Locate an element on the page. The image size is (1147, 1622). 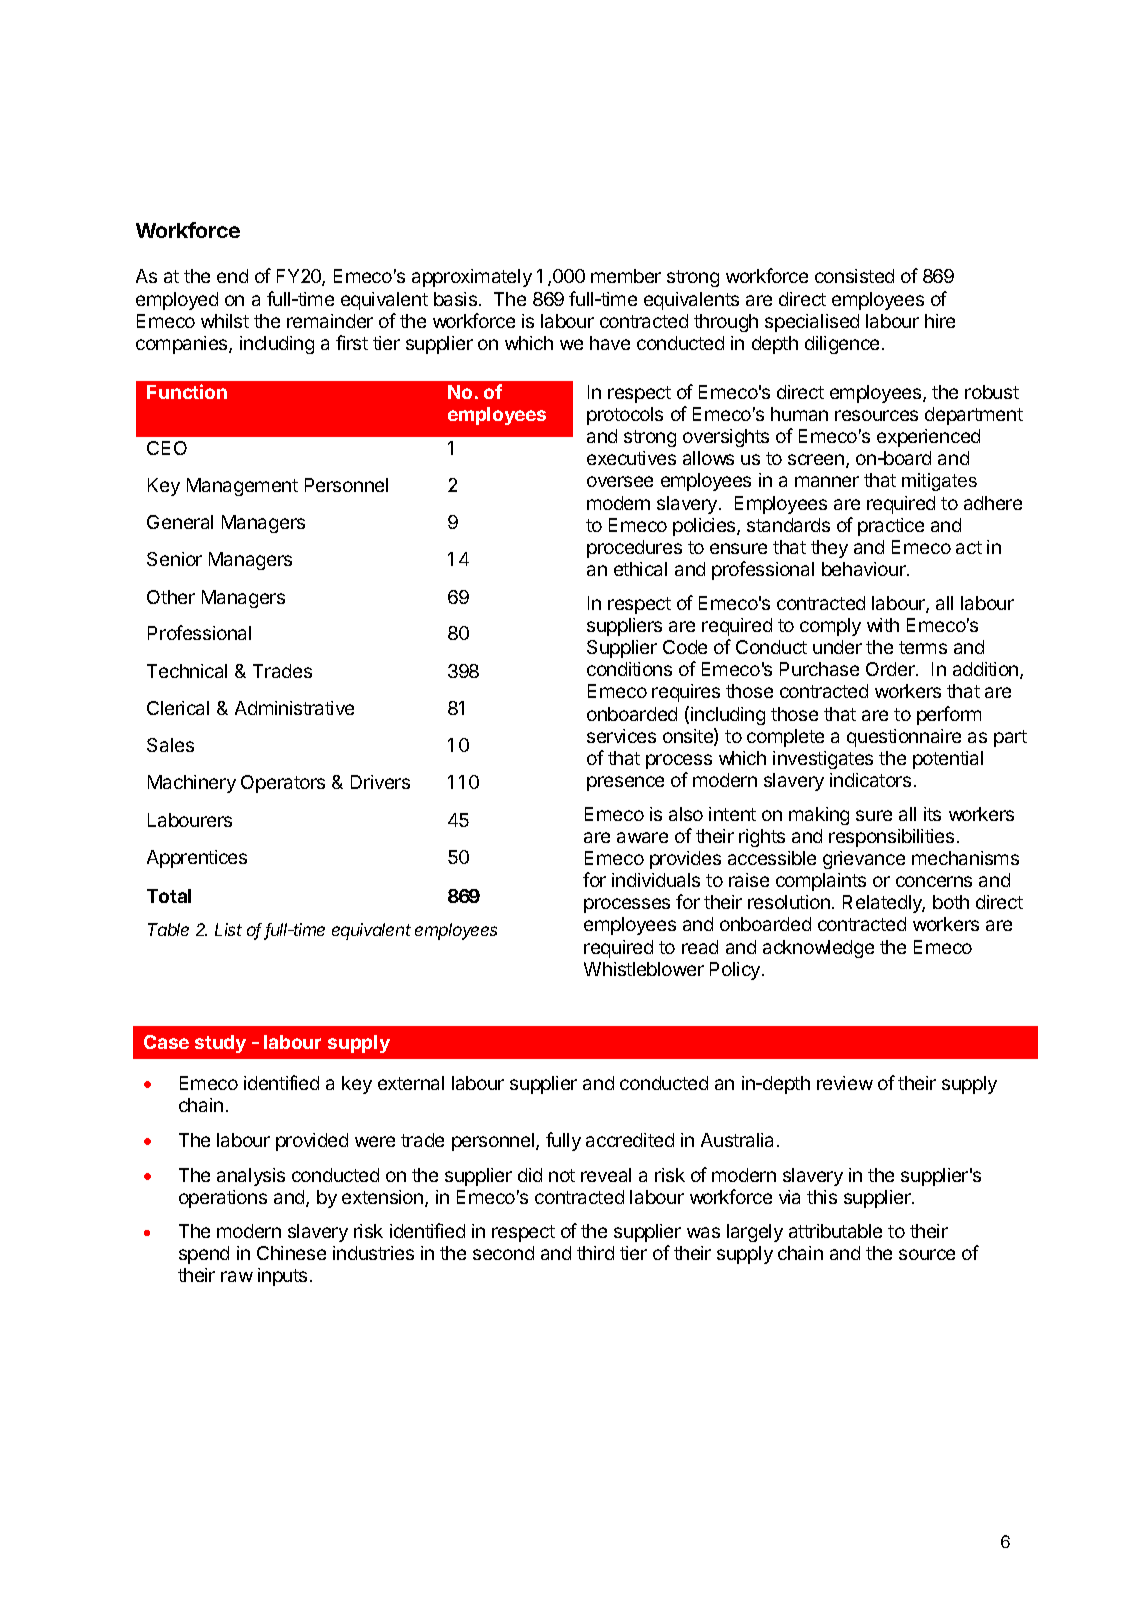
Management is located at coordinates (242, 487).
